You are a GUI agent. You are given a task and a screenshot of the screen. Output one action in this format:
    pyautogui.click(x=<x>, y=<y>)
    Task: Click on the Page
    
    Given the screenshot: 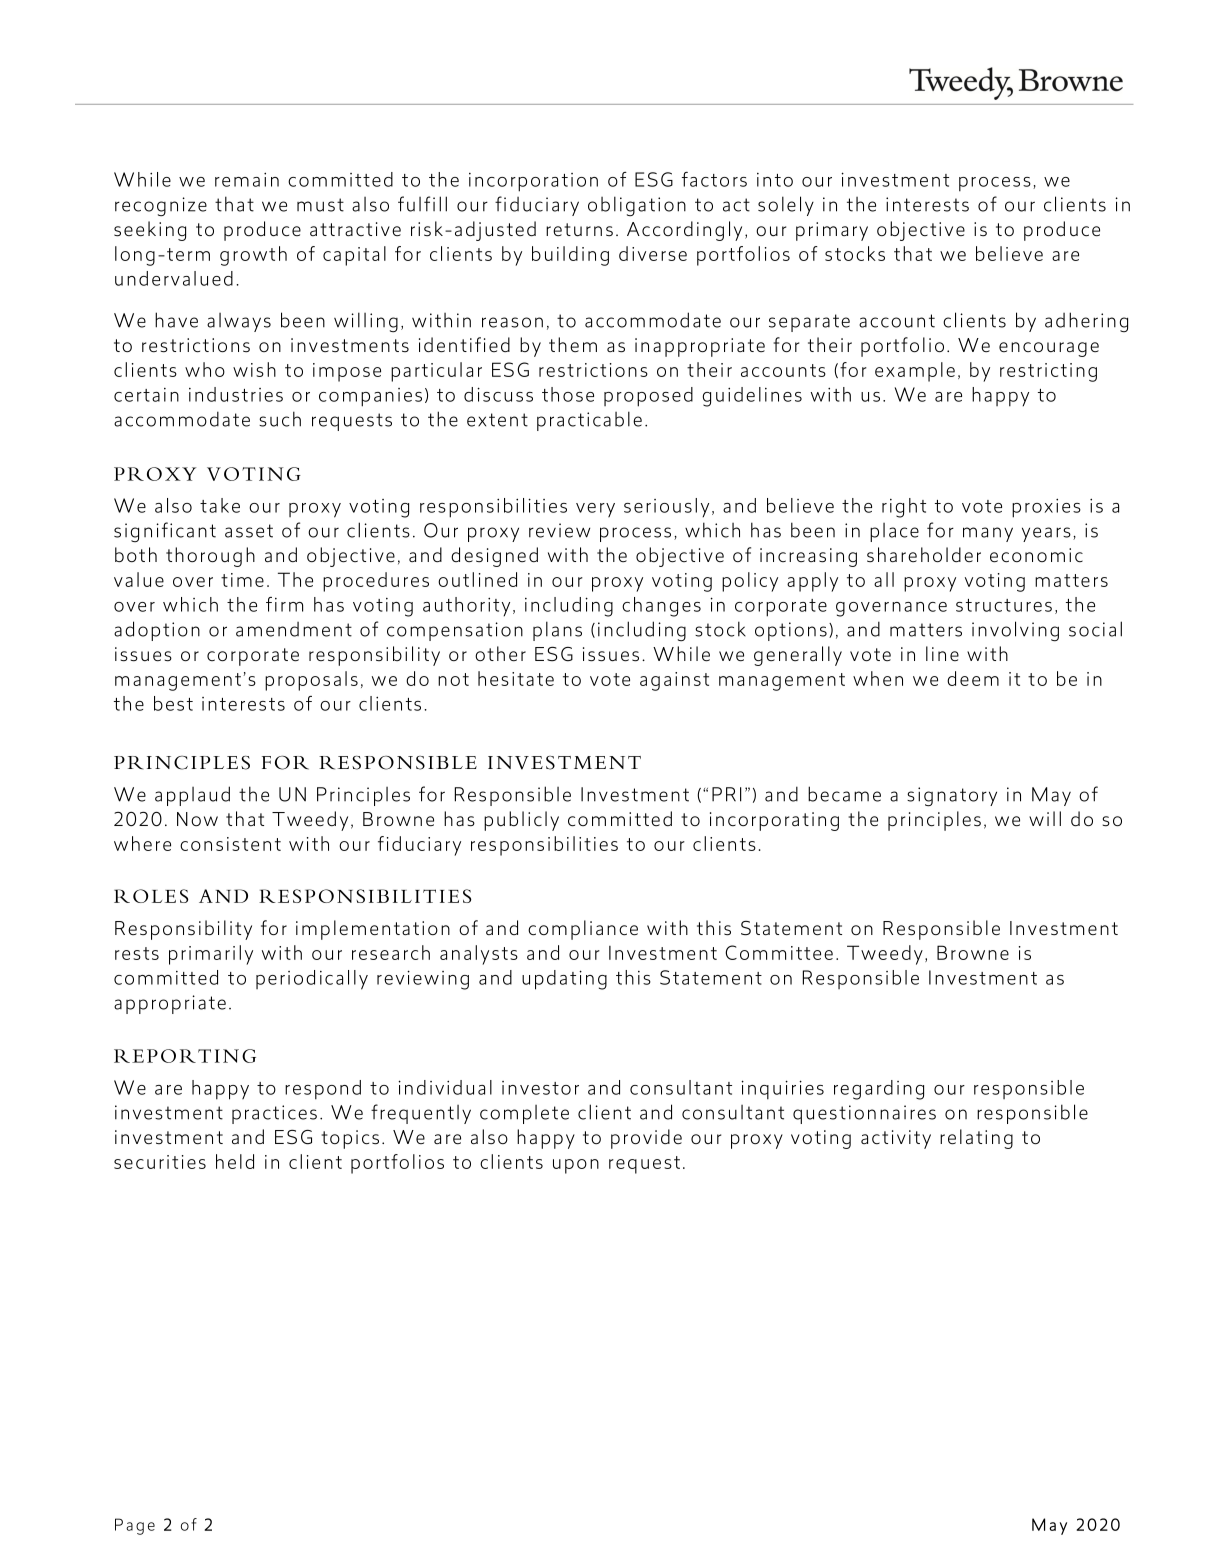 What is the action you would take?
    pyautogui.click(x=135, y=1526)
